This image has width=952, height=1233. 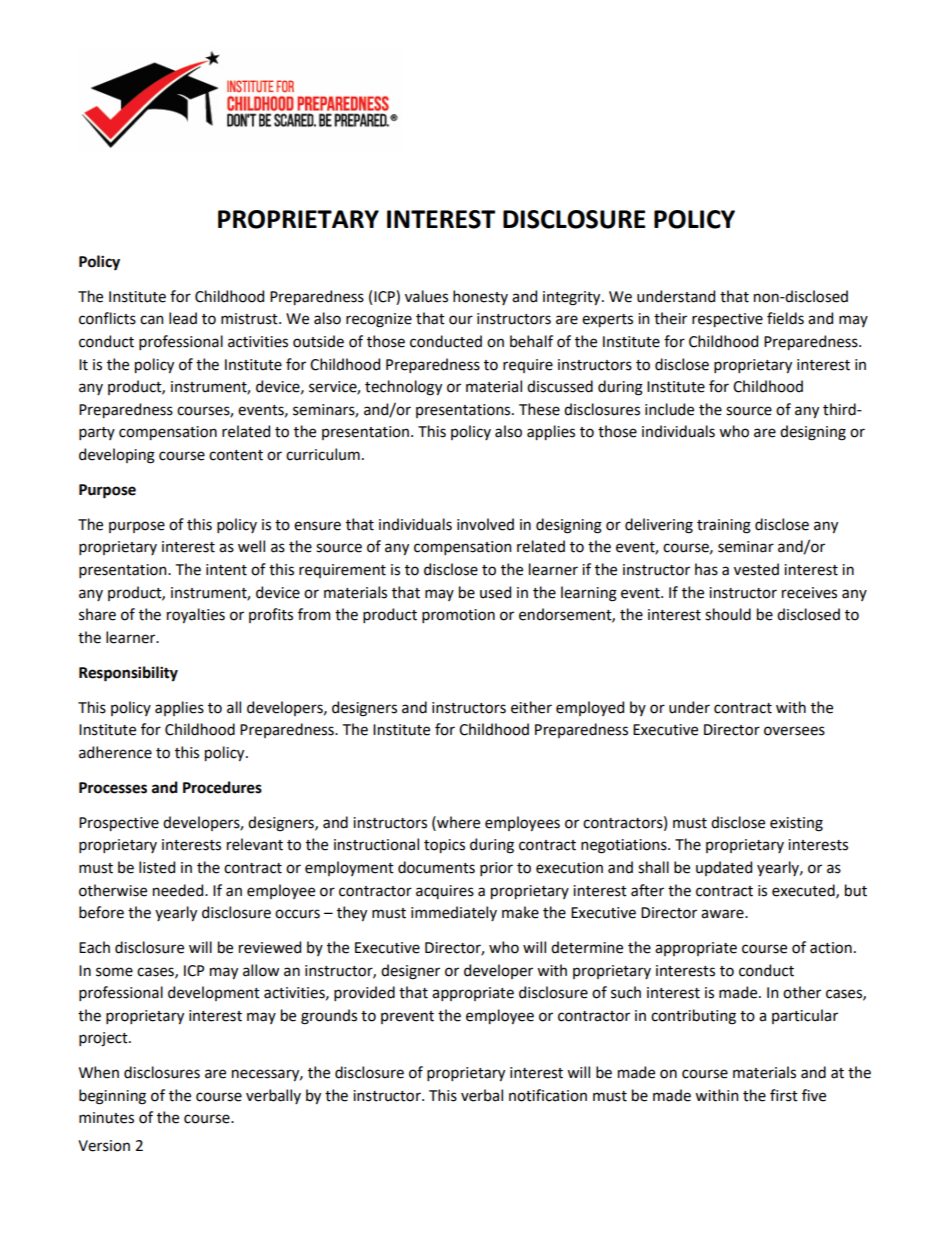 I want to click on vested, so click(x=756, y=569).
